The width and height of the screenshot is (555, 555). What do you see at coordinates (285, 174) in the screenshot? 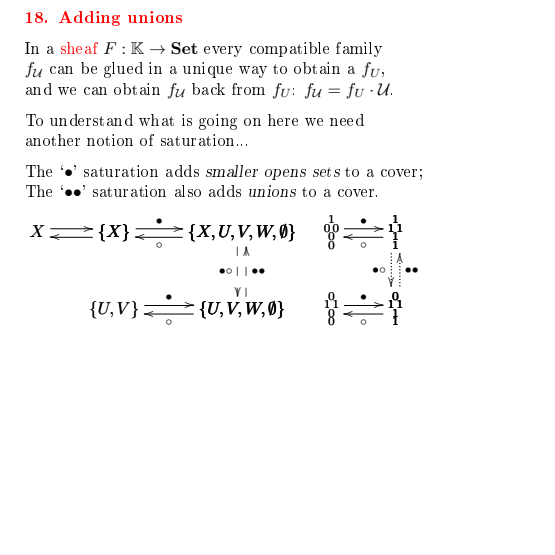
I see `opens` at bounding box center [285, 174].
